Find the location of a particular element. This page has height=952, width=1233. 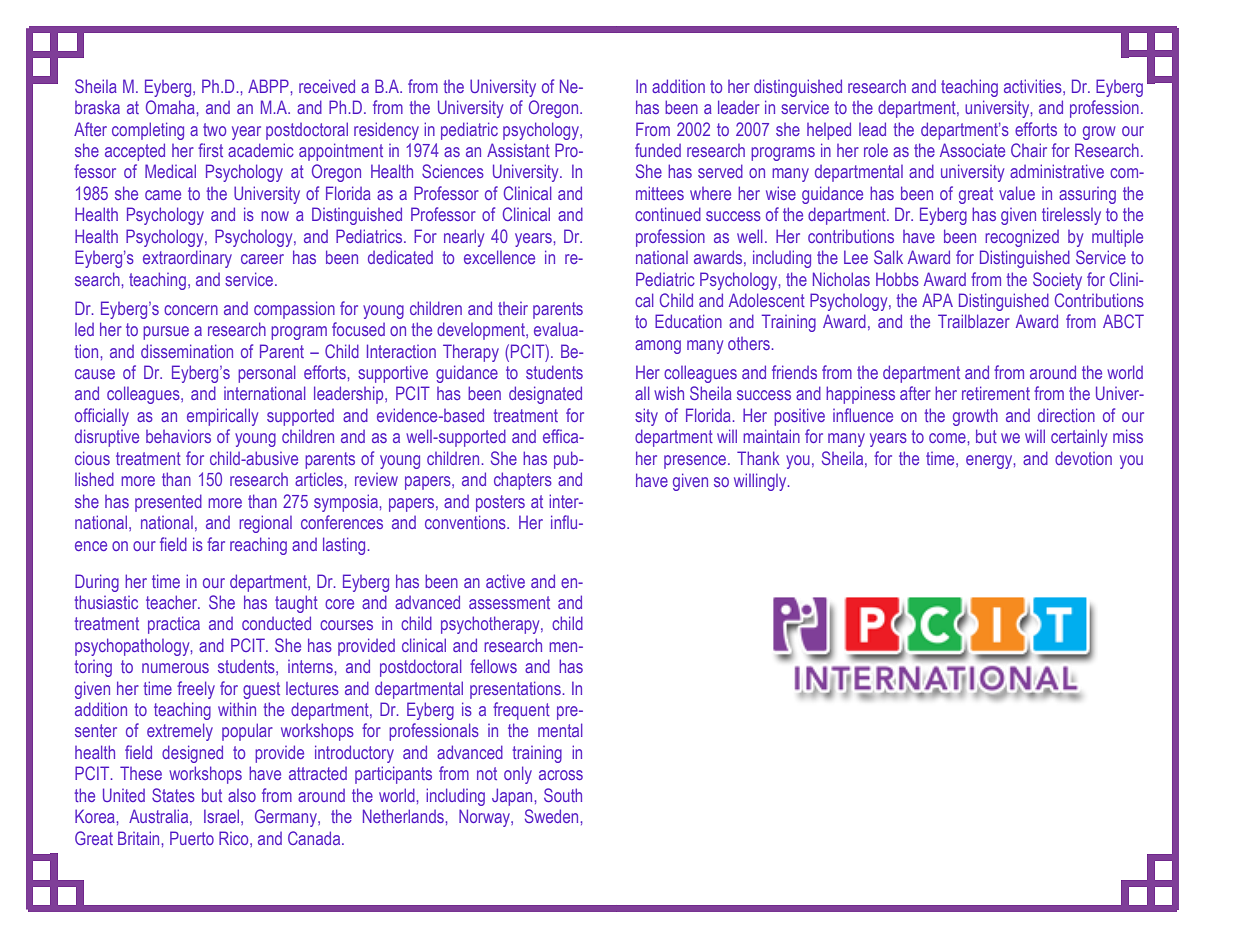

active is located at coordinates (505, 581).
